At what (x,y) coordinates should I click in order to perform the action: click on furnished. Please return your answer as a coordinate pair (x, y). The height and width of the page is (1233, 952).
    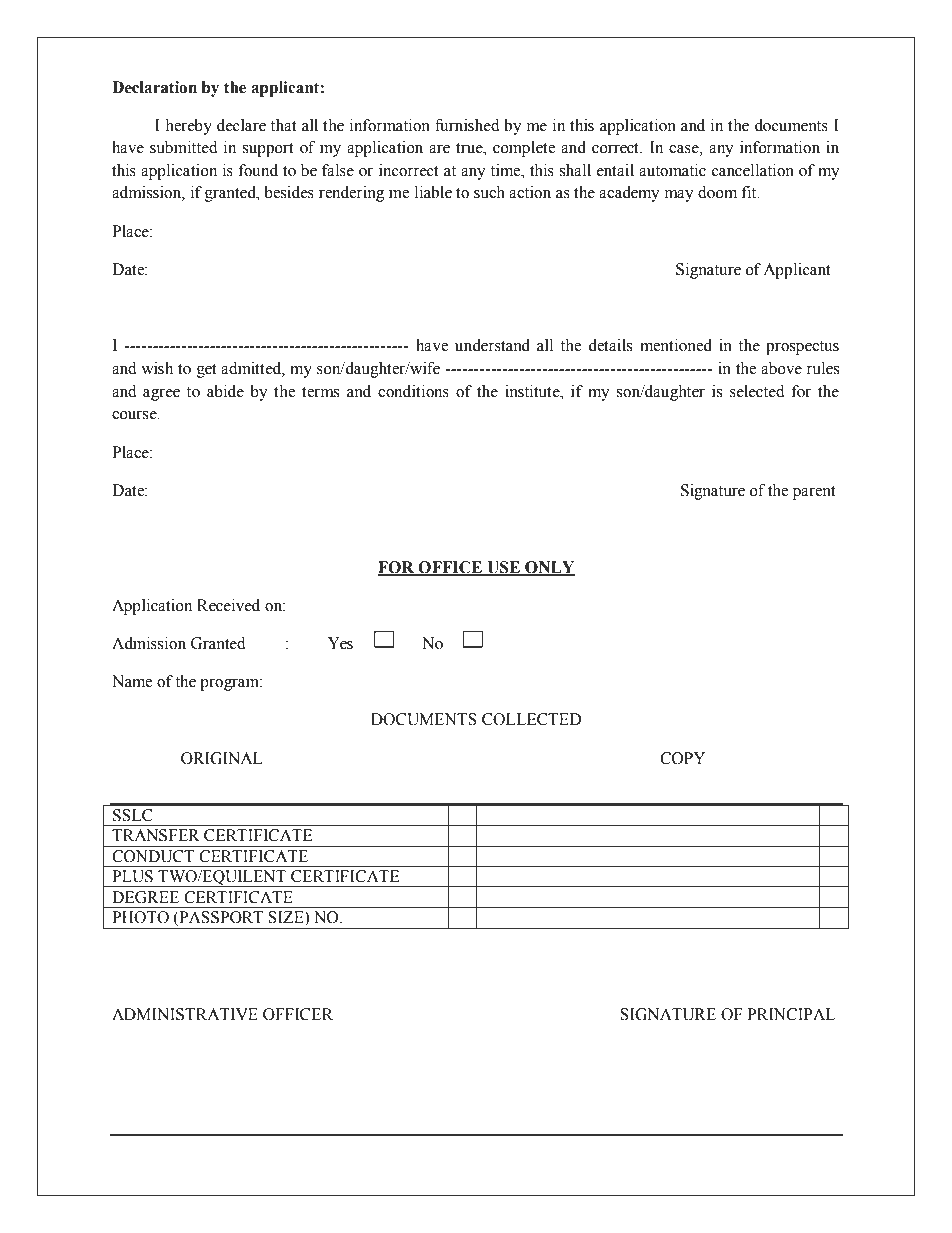
    Looking at the image, I should click on (467, 125).
